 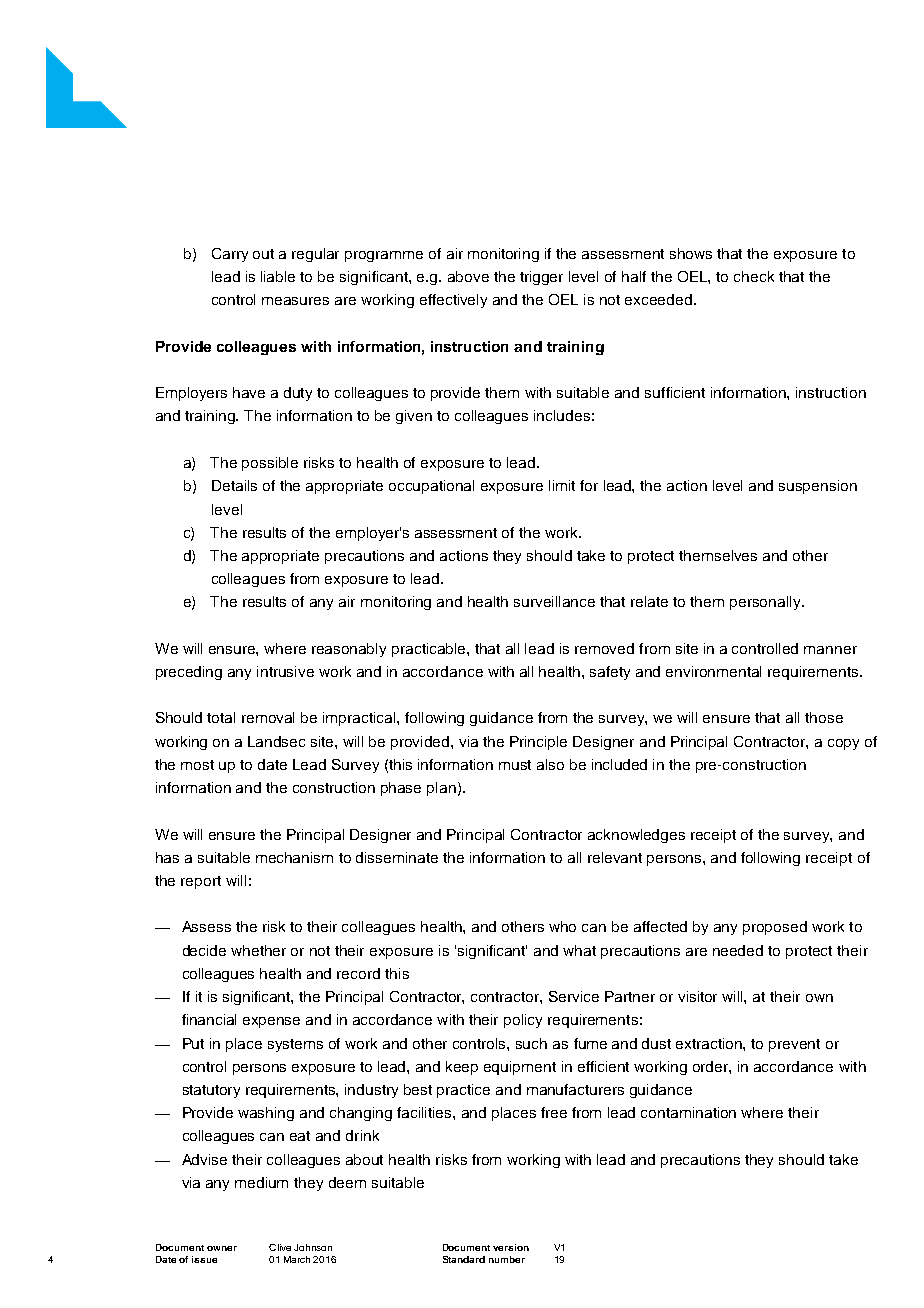 I want to click on liable, so click(x=278, y=276).
